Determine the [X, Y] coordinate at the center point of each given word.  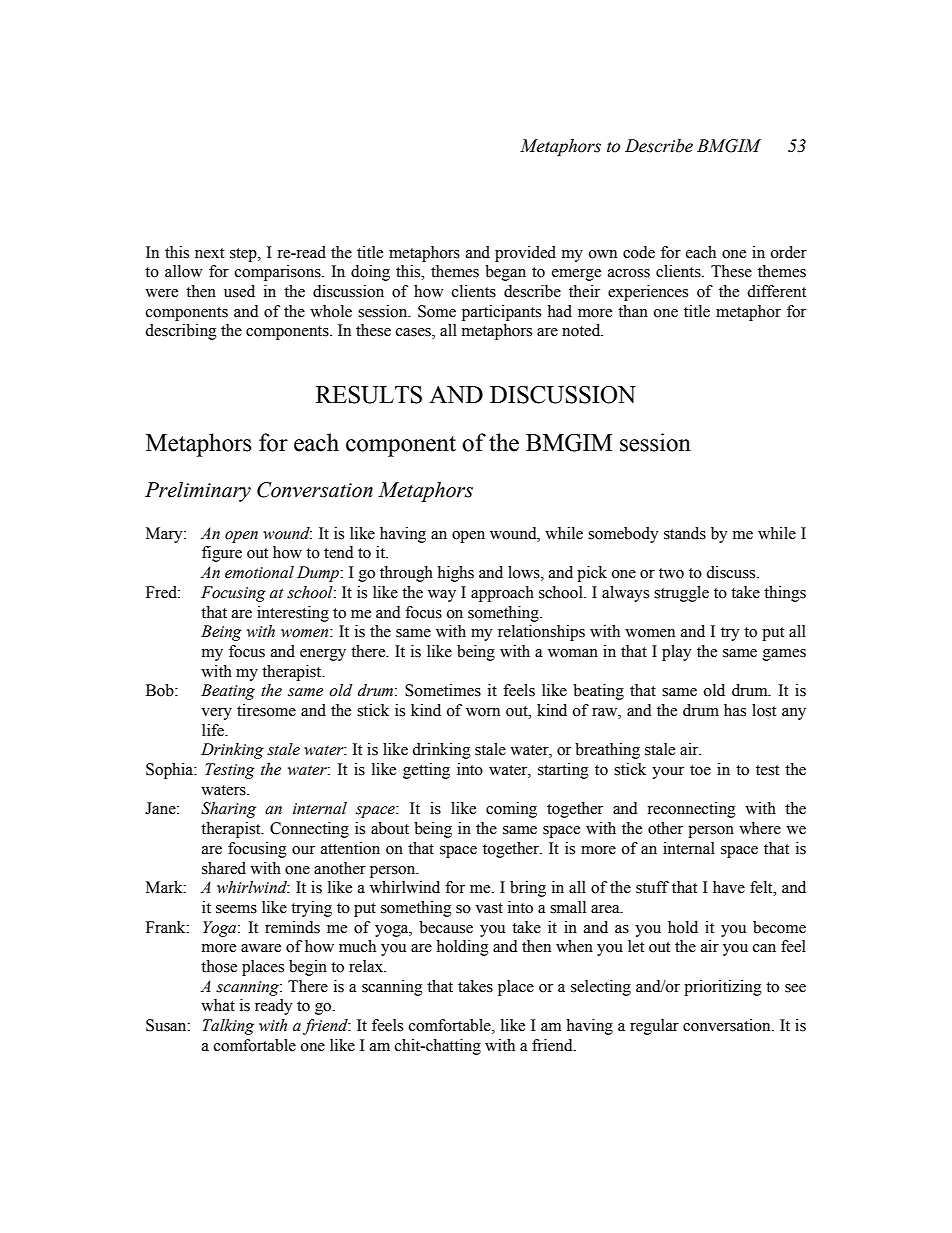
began [505, 273]
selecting [601, 988]
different [776, 291]
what [218, 1005]
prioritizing [723, 988]
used [239, 291]
